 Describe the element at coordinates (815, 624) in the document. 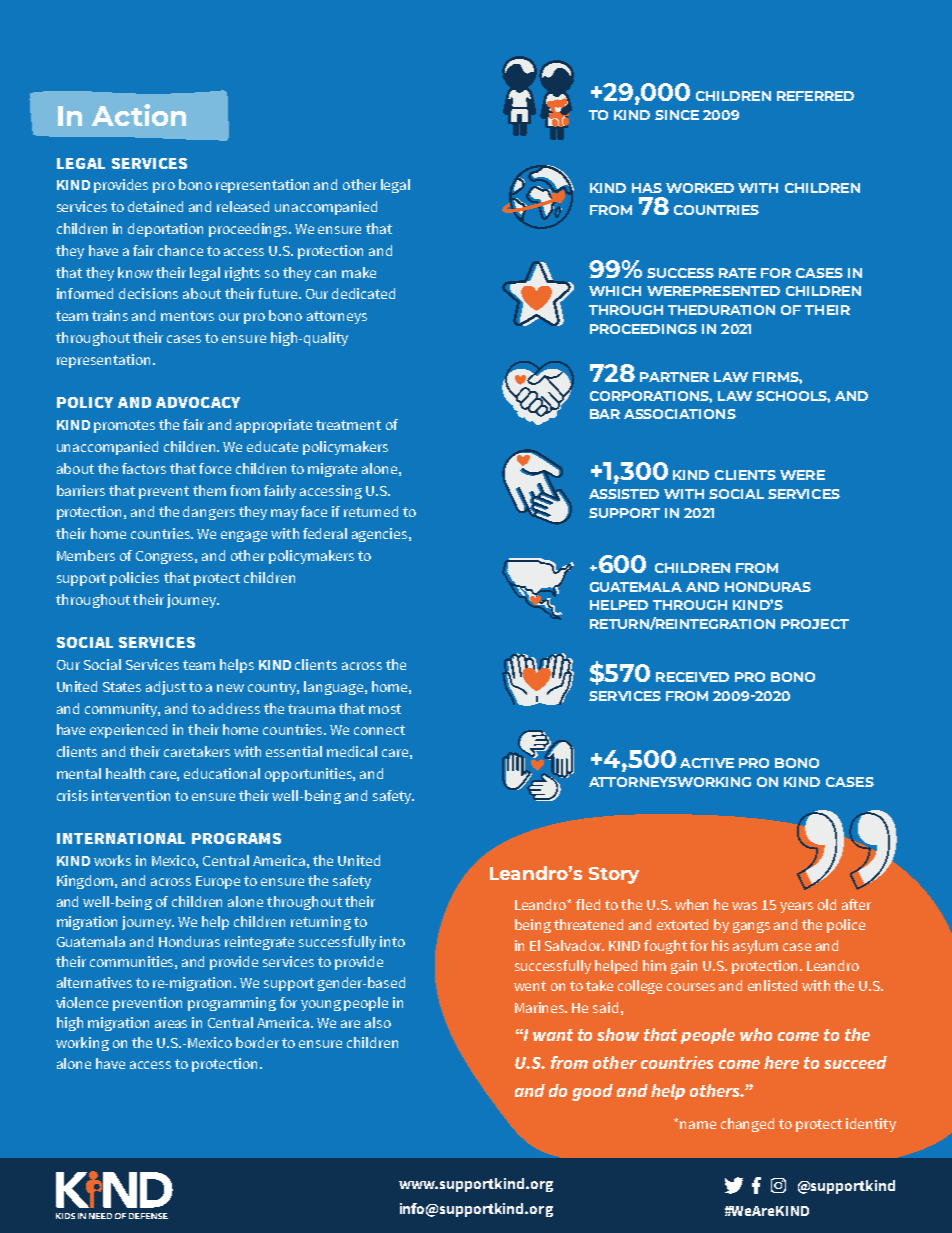

I see `PROJECT` at that location.
